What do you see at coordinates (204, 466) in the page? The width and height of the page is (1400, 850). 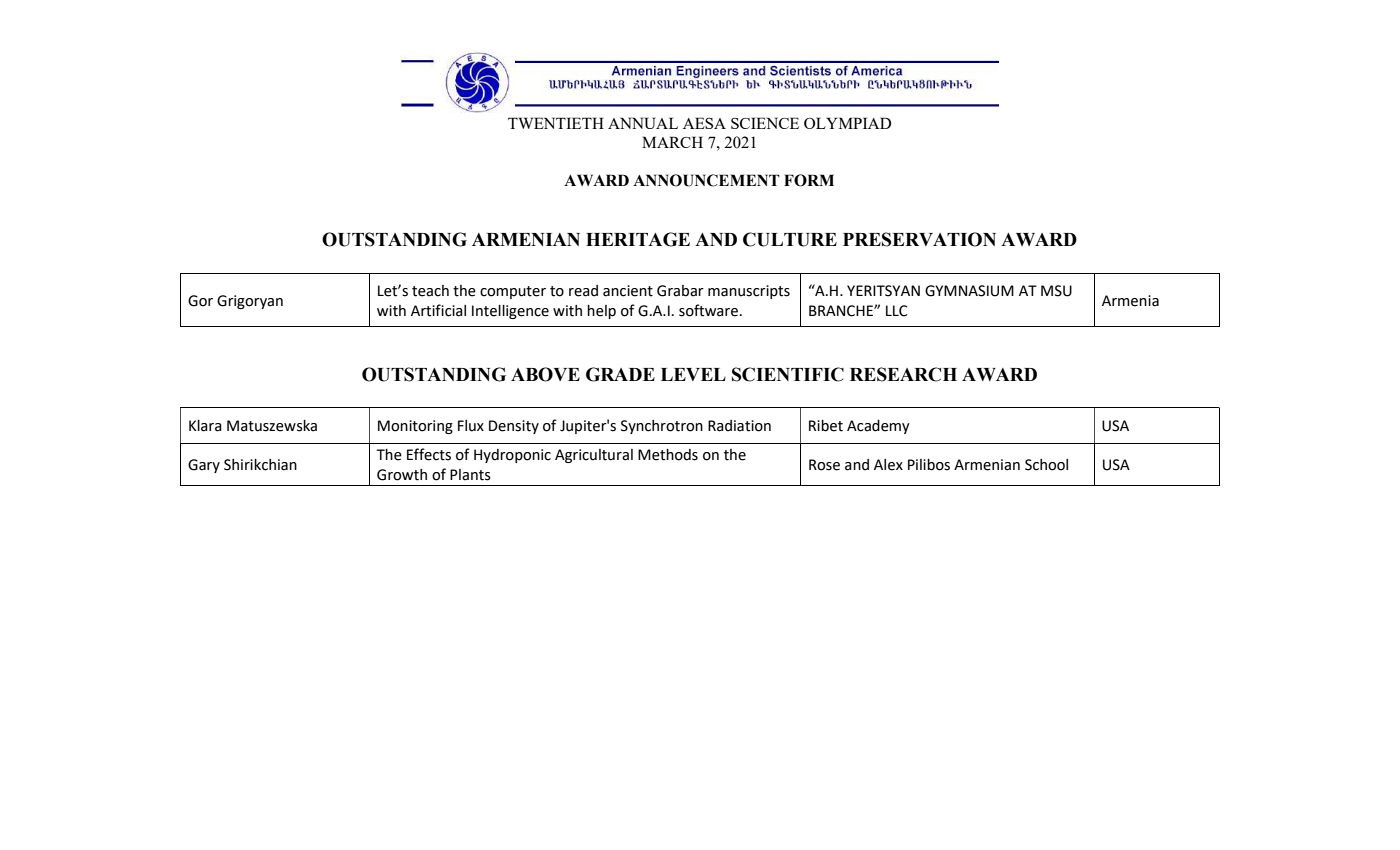 I see `Gary` at bounding box center [204, 466].
